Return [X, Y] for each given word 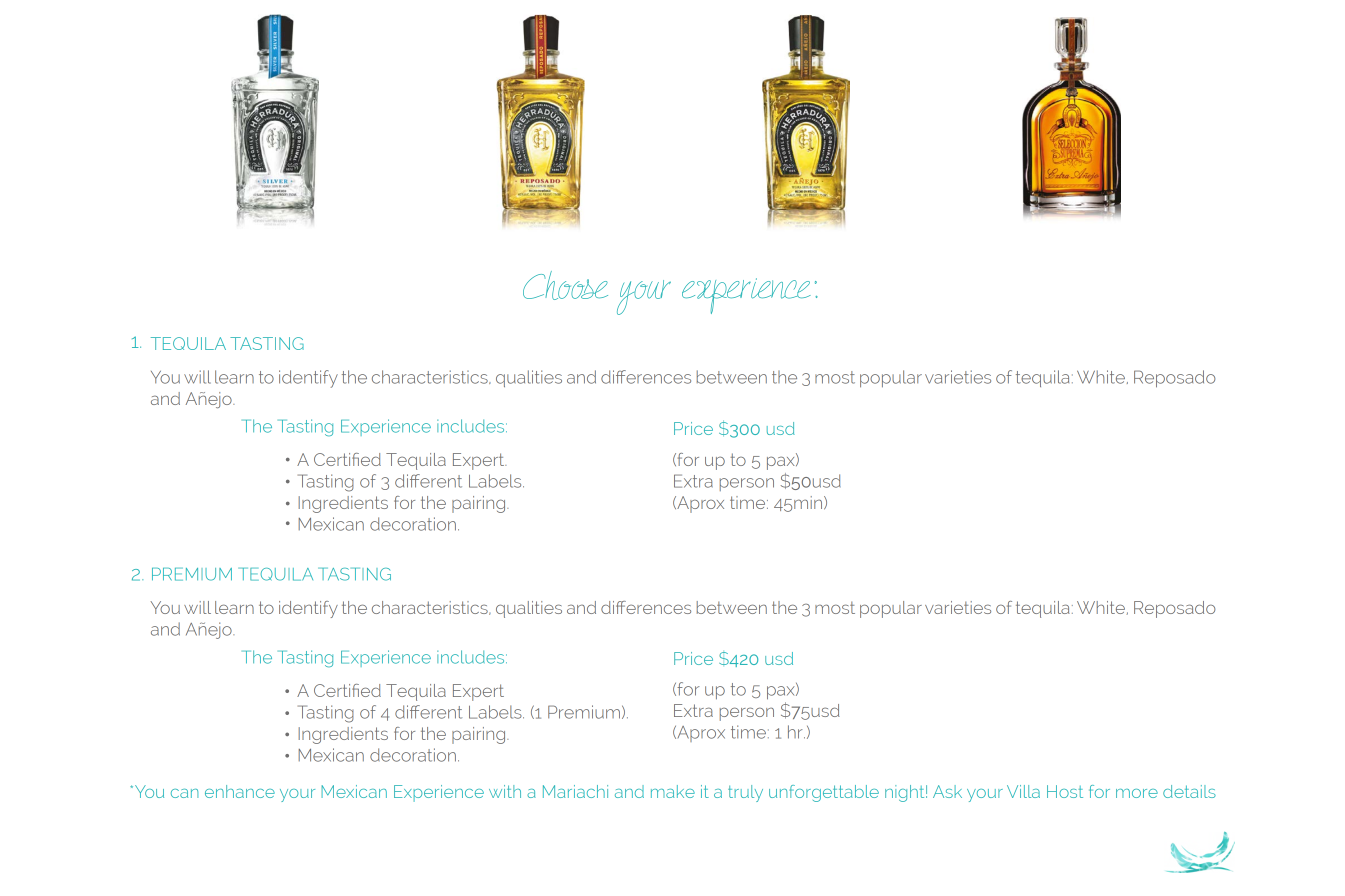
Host [1065, 791]
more [1137, 793]
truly [745, 793]
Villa [1023, 791]
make [673, 791]
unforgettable [824, 793]
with [505, 791]
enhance [240, 791]
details [1189, 791]
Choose [565, 285]
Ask [947, 791]
